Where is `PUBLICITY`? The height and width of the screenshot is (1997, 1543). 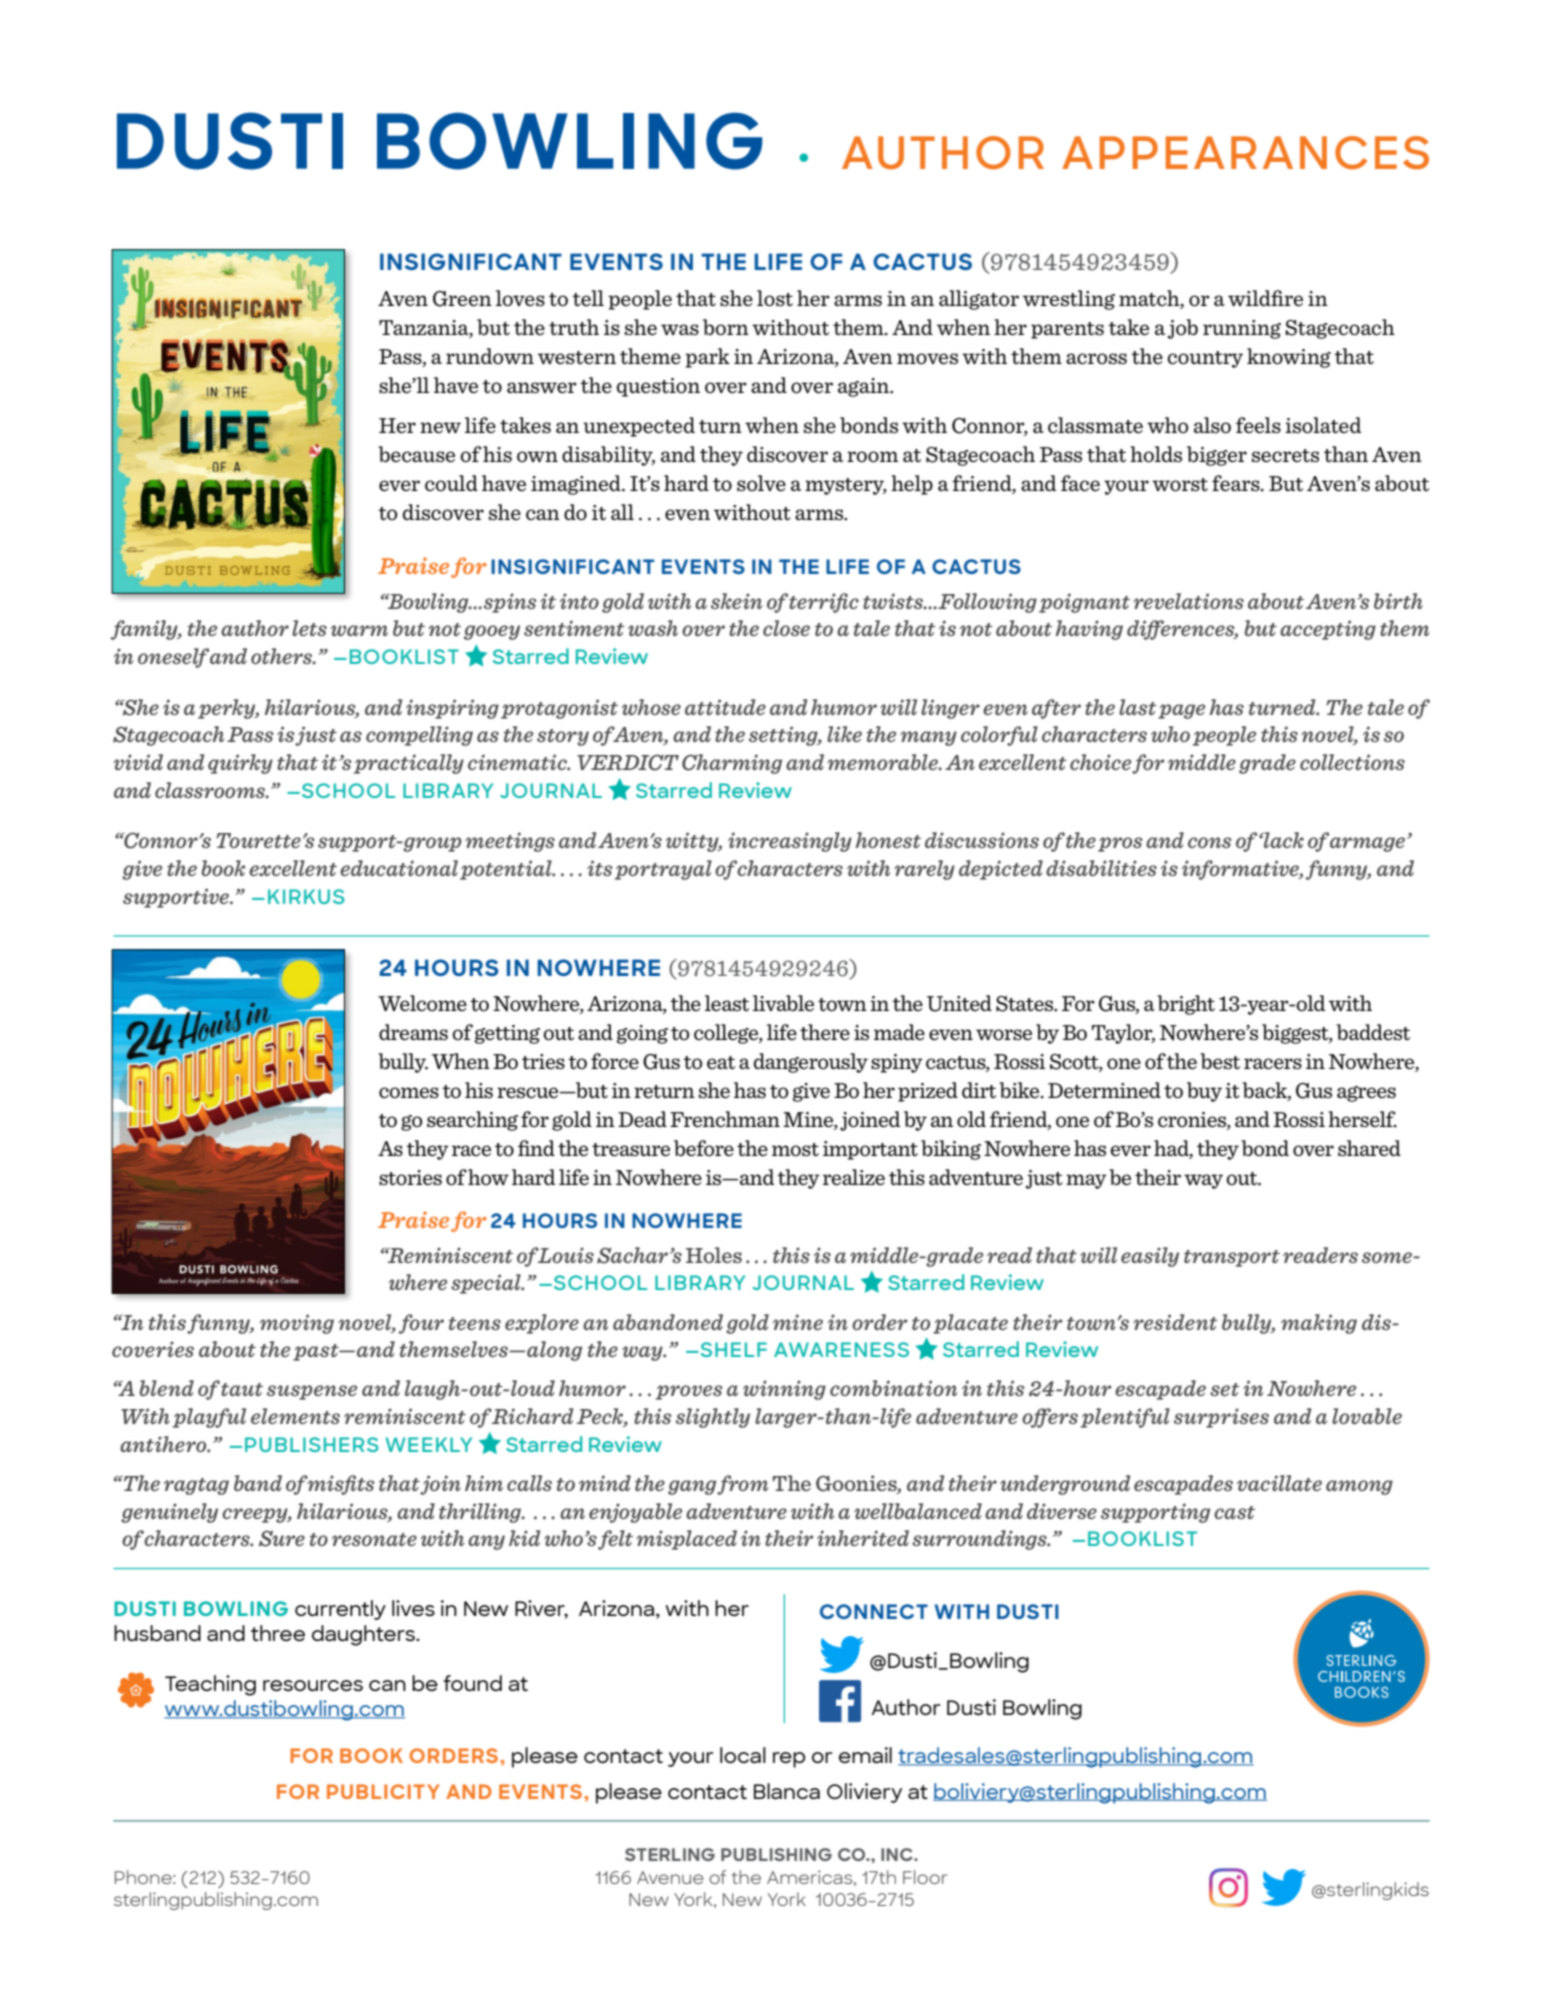
PUBLICITY is located at coordinates (383, 1791).
